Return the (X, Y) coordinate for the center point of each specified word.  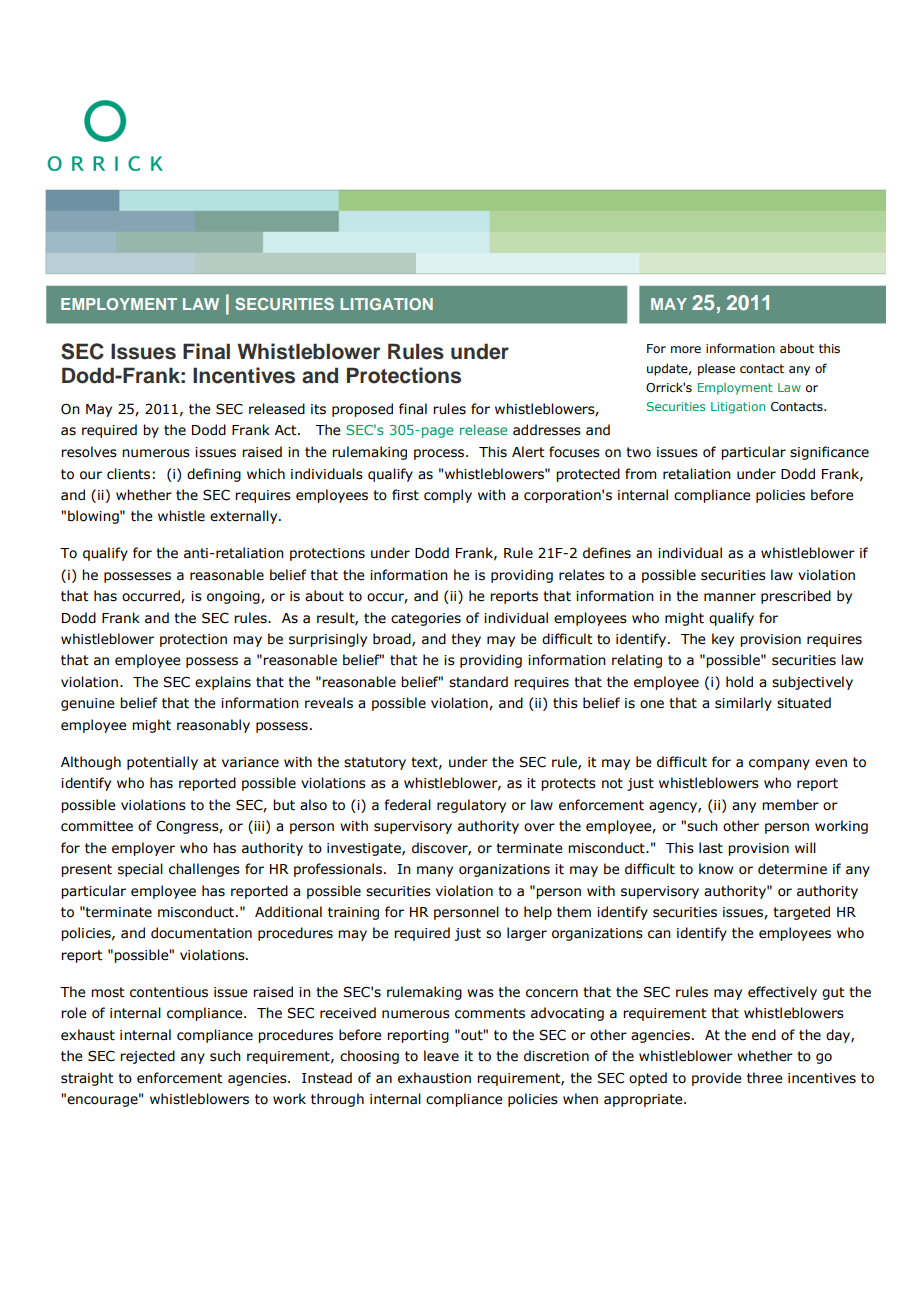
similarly (743, 704)
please (716, 369)
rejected (147, 1057)
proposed (362, 410)
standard (478, 682)
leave (441, 1056)
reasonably (213, 726)
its (318, 409)
